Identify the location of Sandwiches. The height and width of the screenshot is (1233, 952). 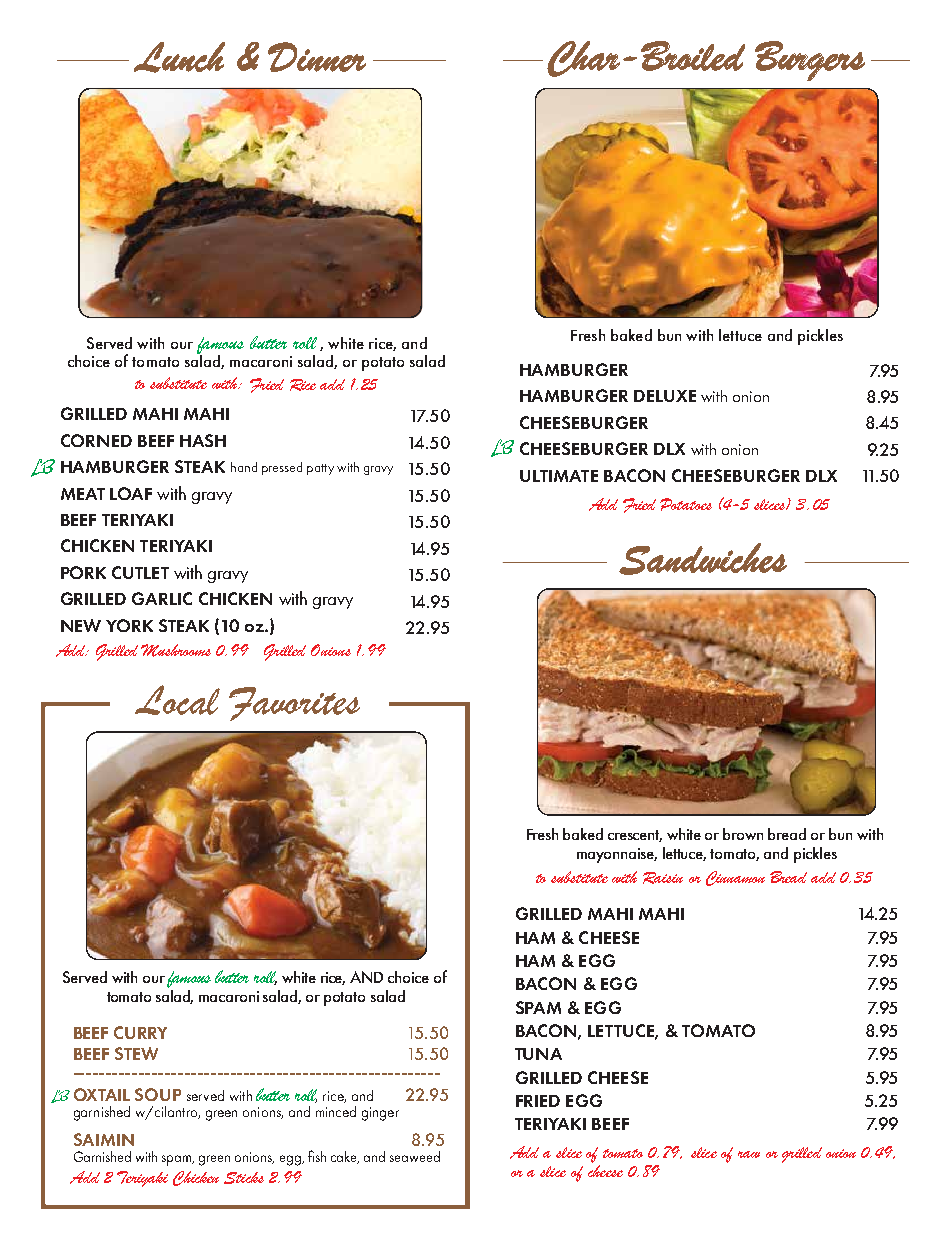
(703, 559).
